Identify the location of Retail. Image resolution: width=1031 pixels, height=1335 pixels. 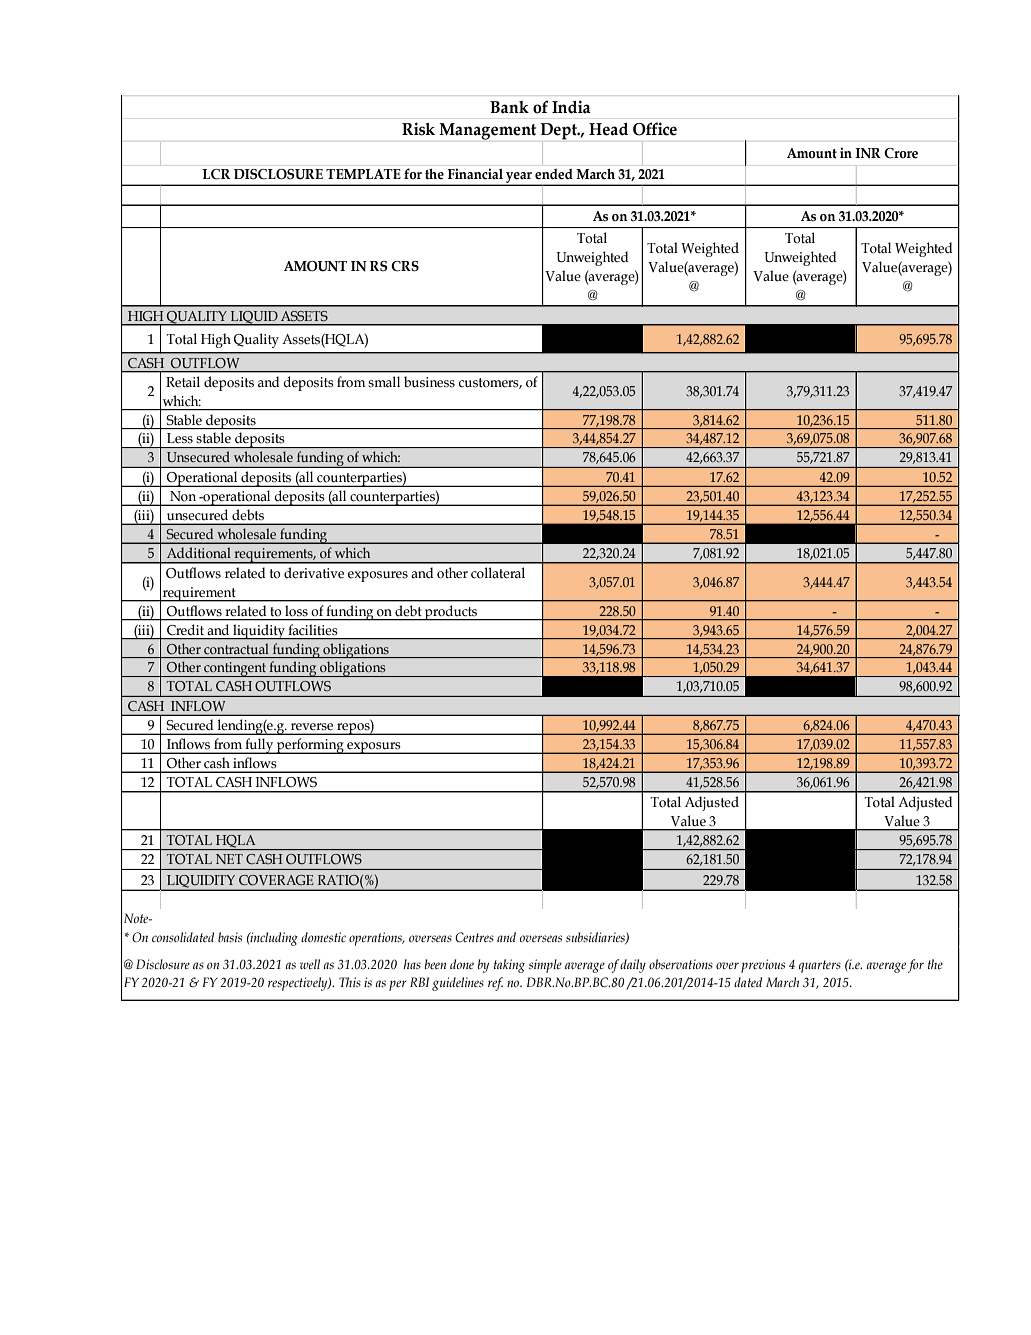
(183, 382).
